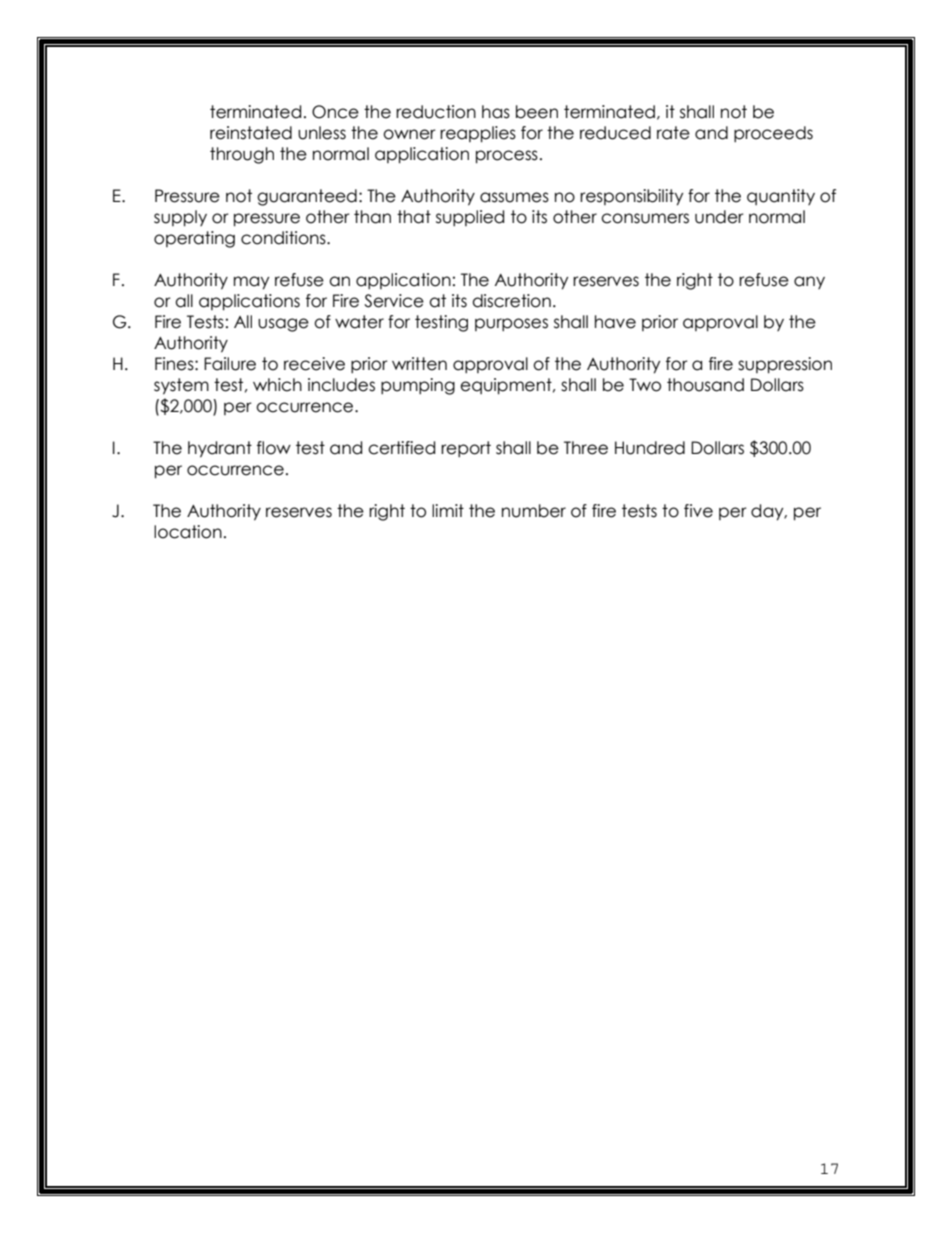 This image has width=952, height=1233. I want to click on number, so click(534, 511).
